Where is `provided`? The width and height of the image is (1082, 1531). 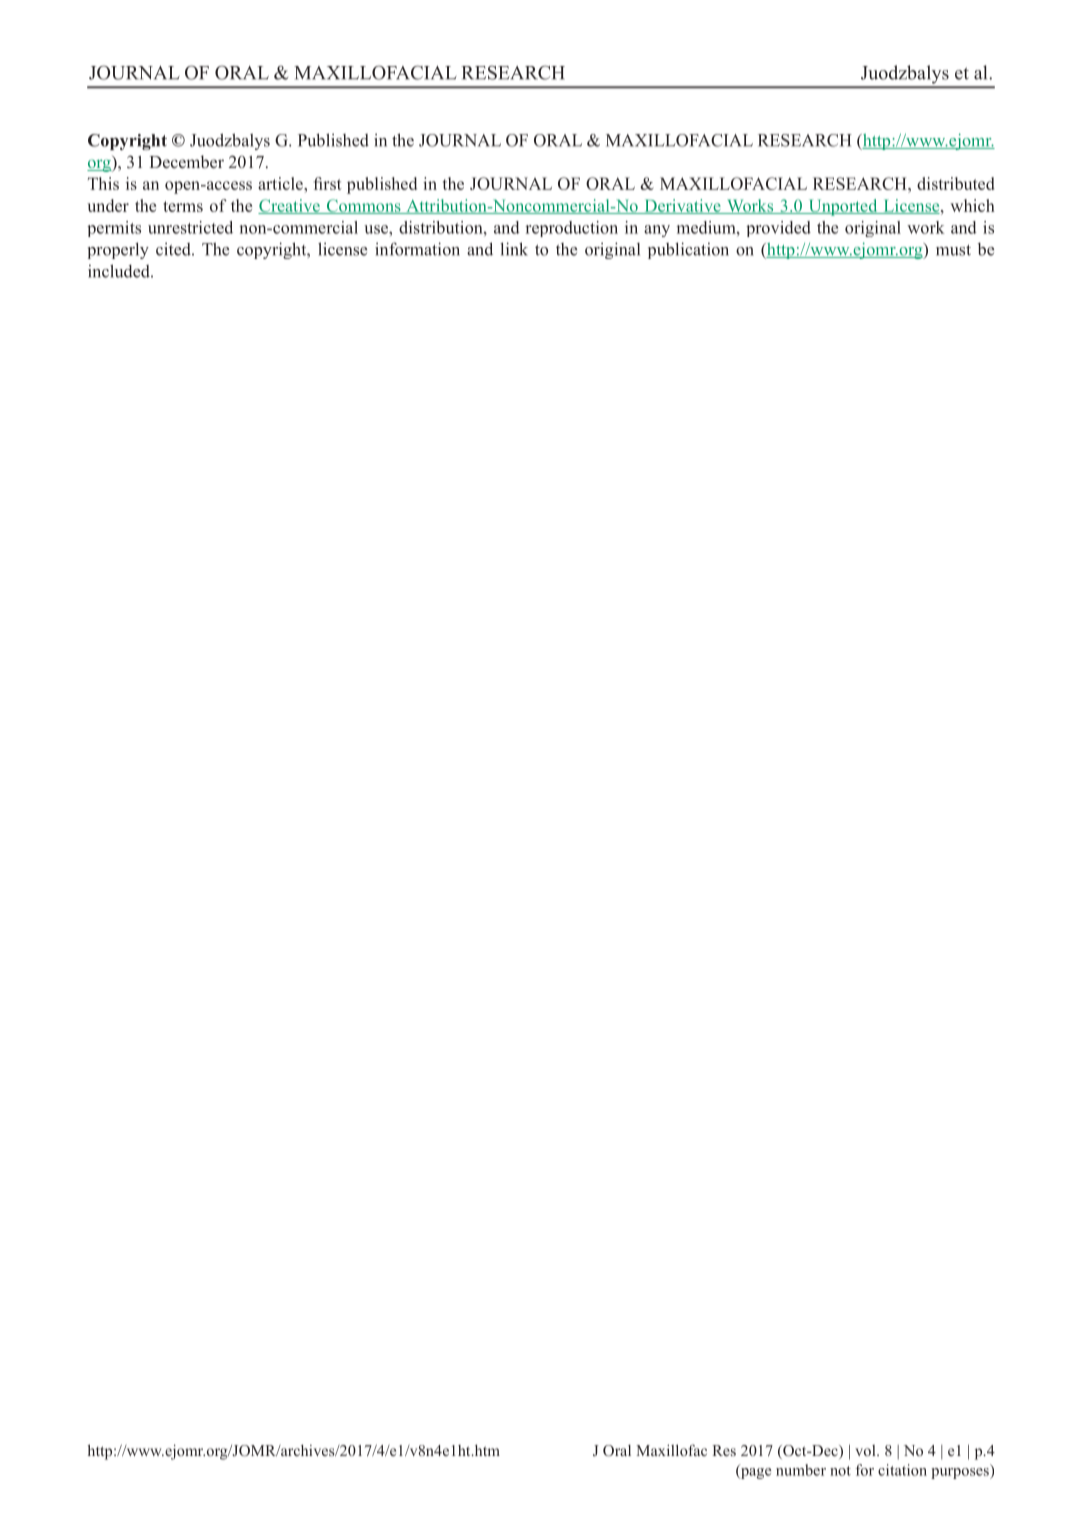
provided is located at coordinates (778, 229).
